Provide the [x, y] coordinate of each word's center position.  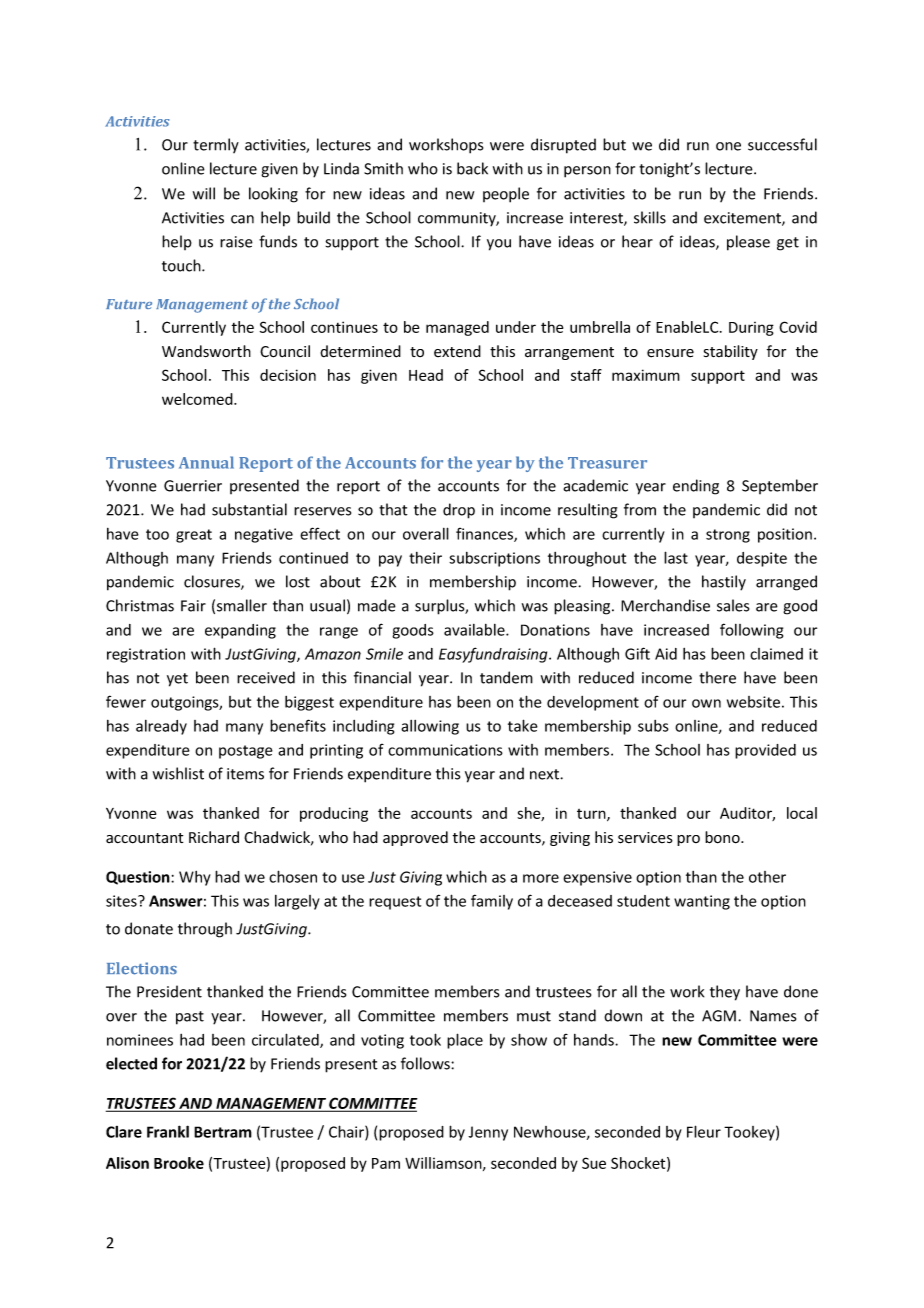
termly [216, 145]
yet [177, 680]
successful [782, 144]
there [717, 677]
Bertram [223, 1132]
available [475, 630]
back [472, 168]
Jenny [488, 1133]
